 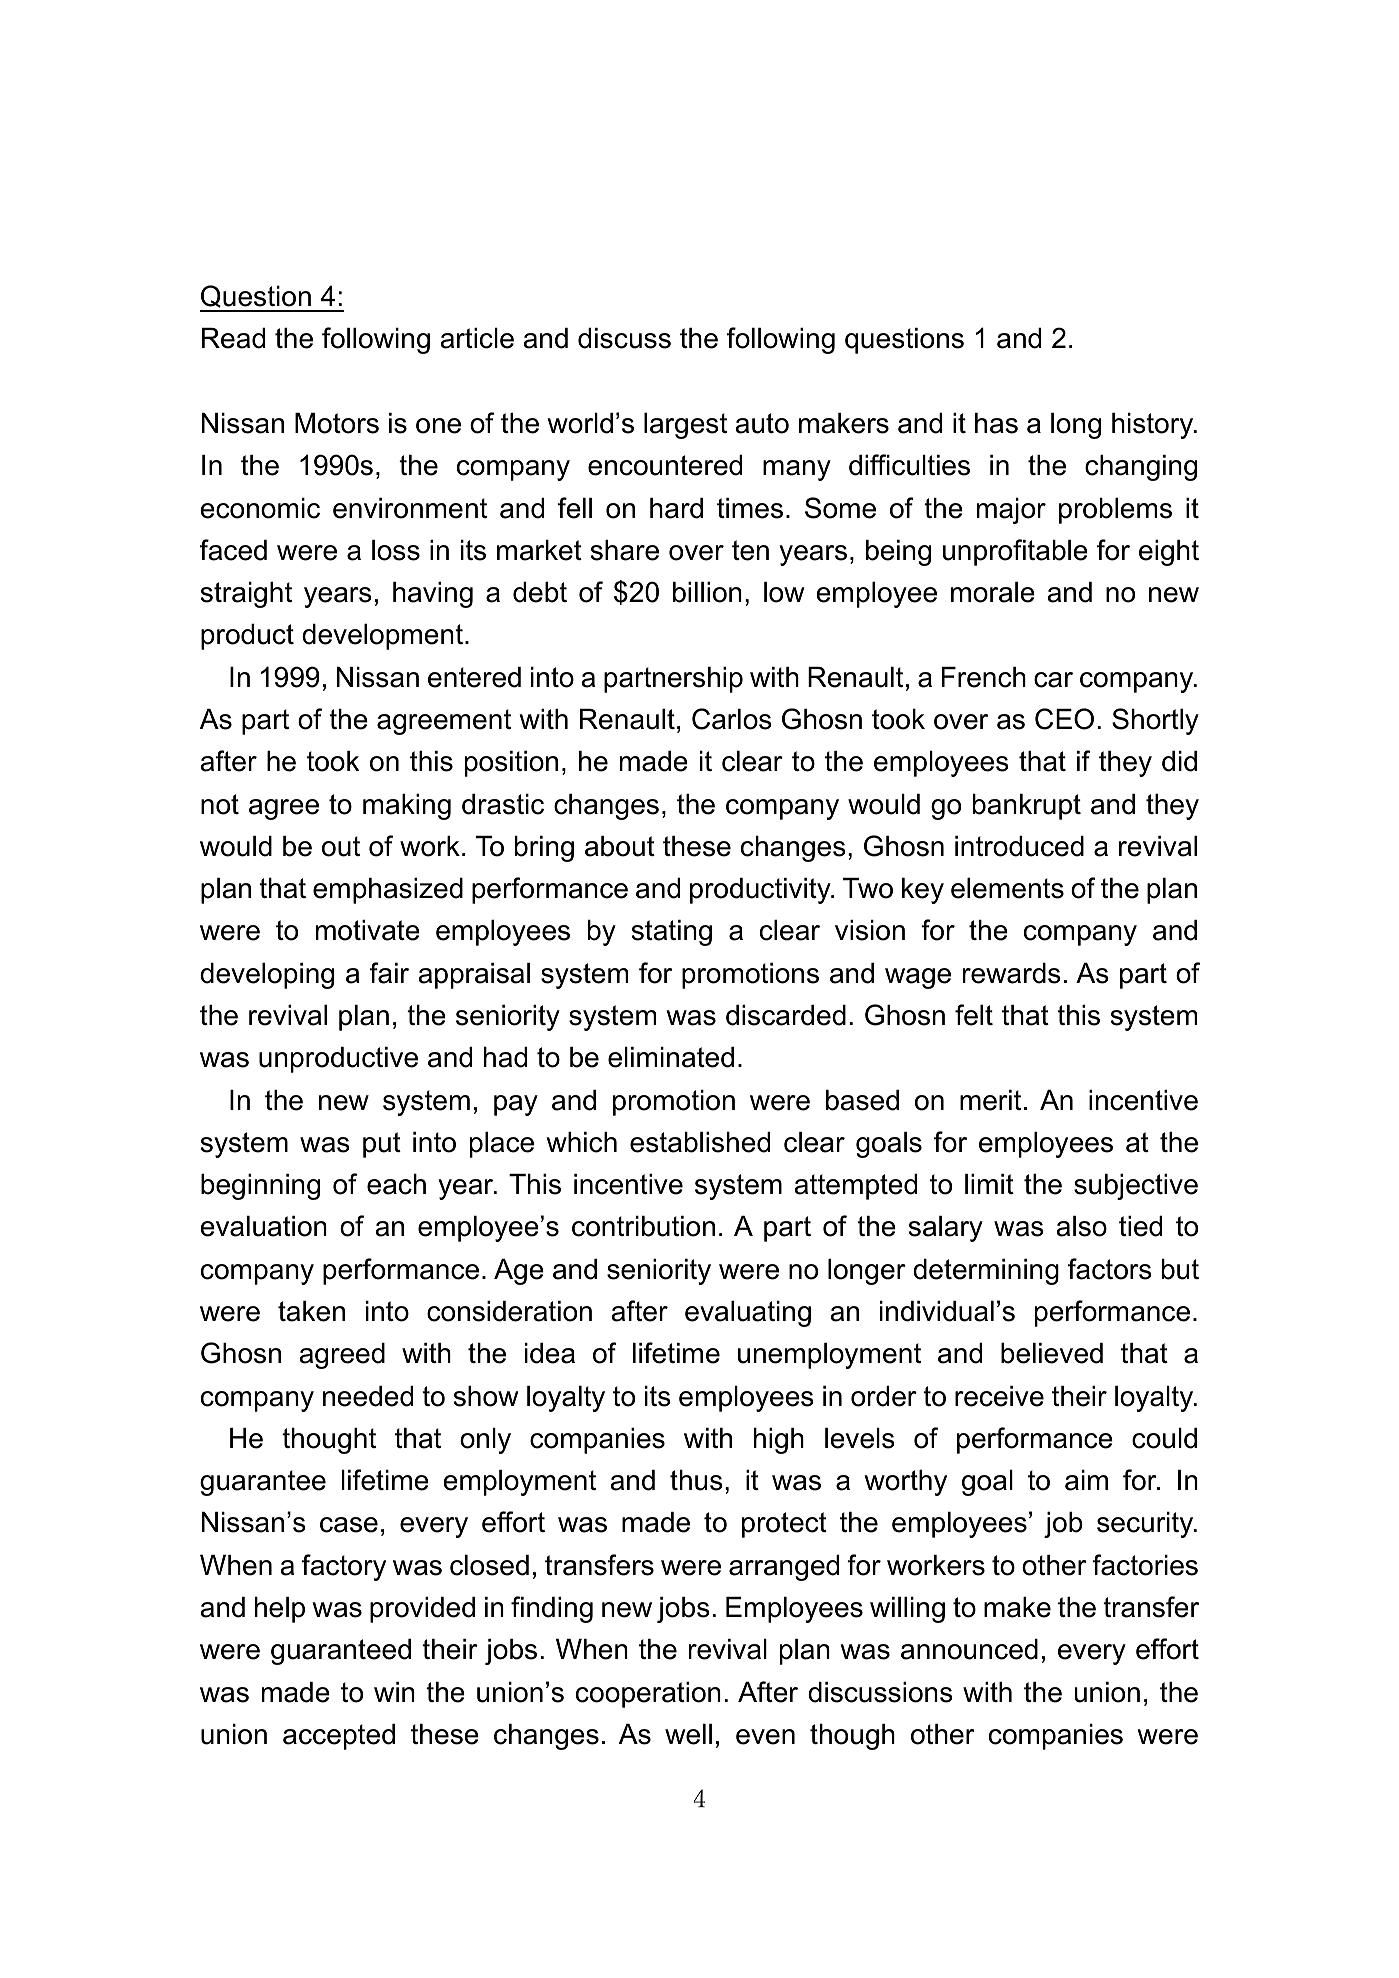 I want to click on aim, so click(x=1086, y=1480).
